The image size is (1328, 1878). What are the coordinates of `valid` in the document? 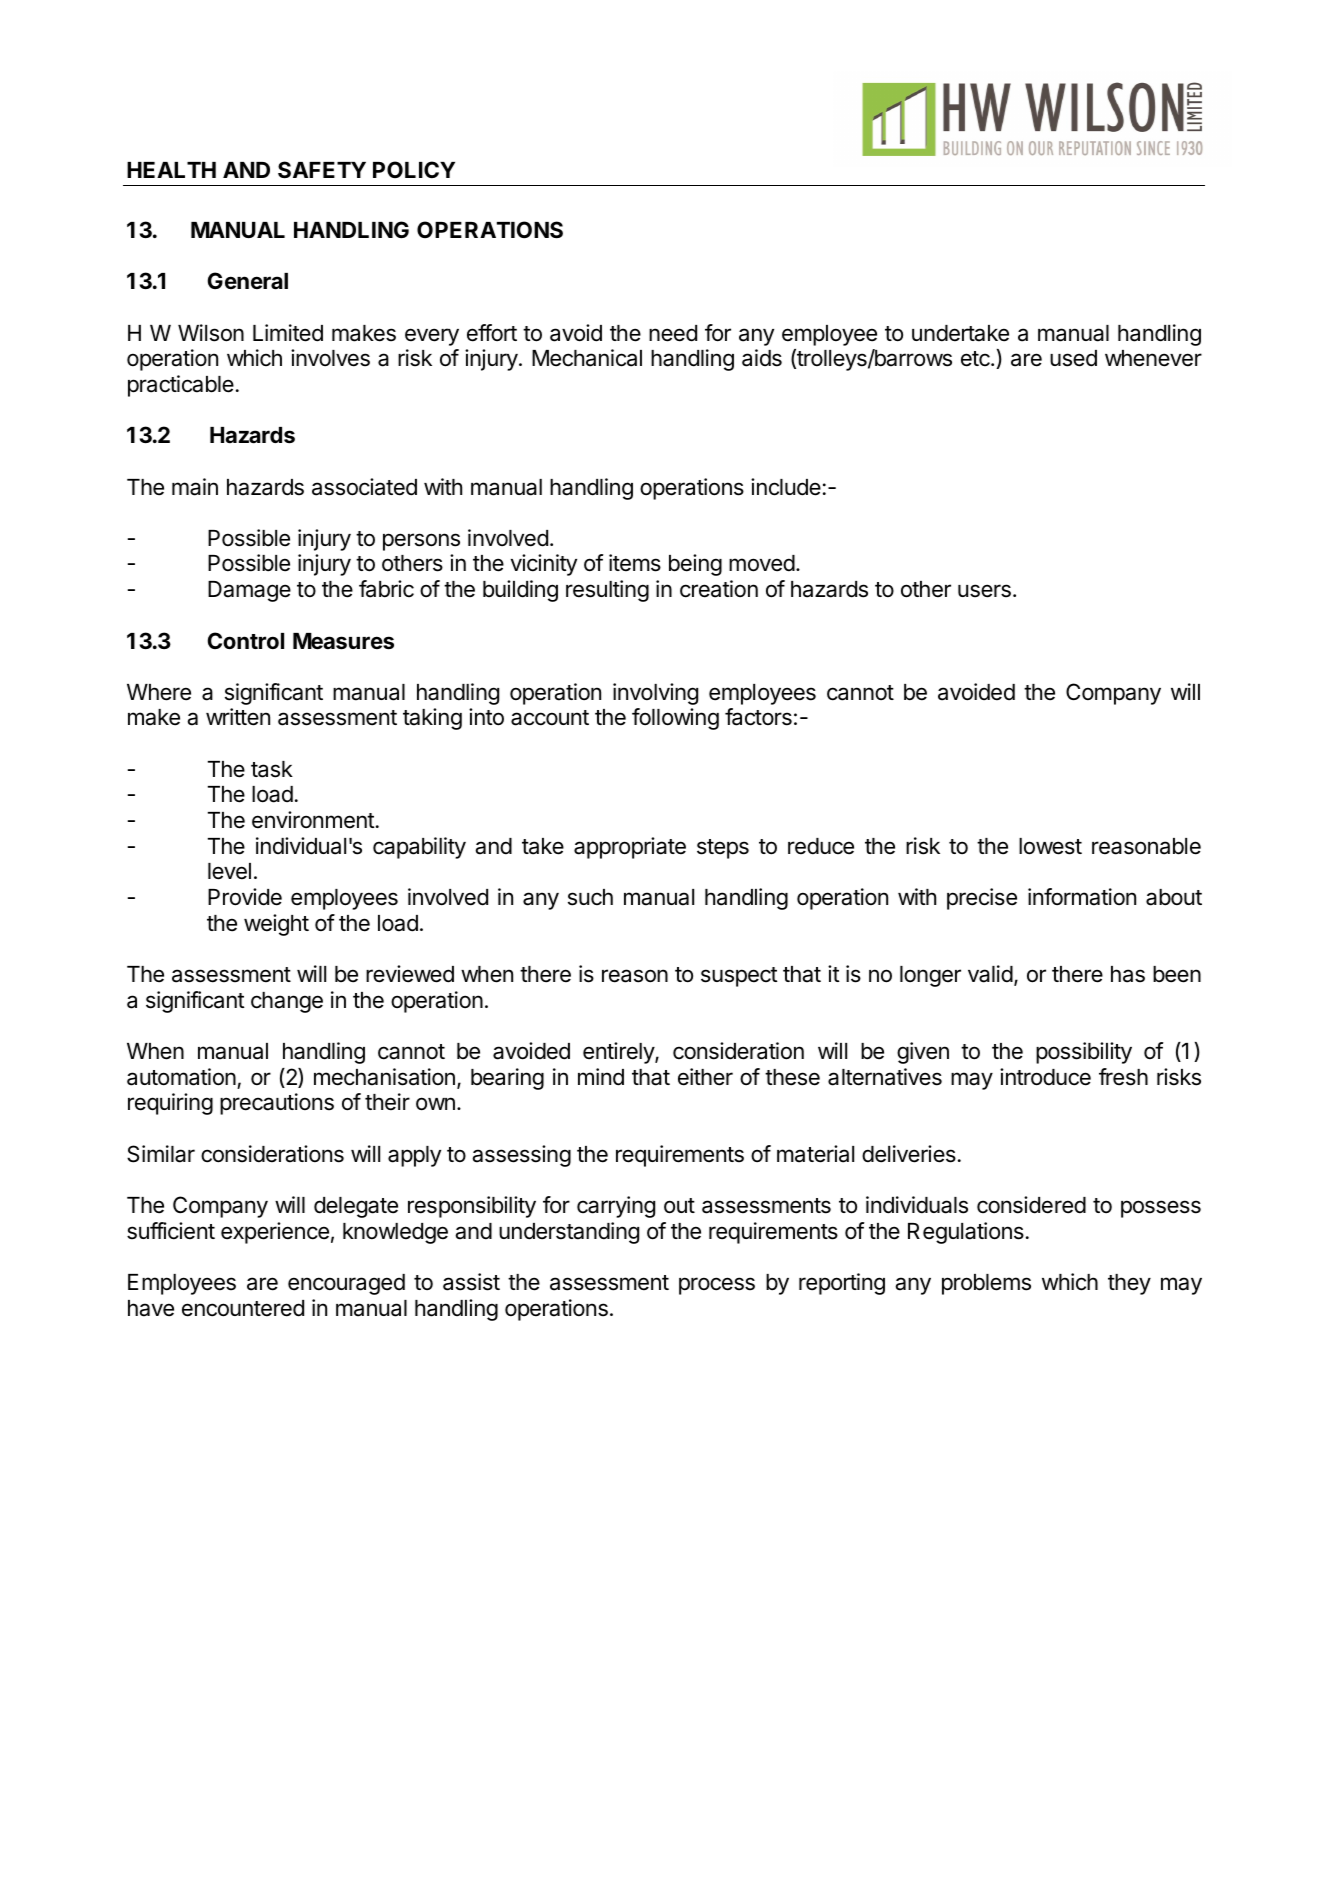 It's located at (990, 974).
